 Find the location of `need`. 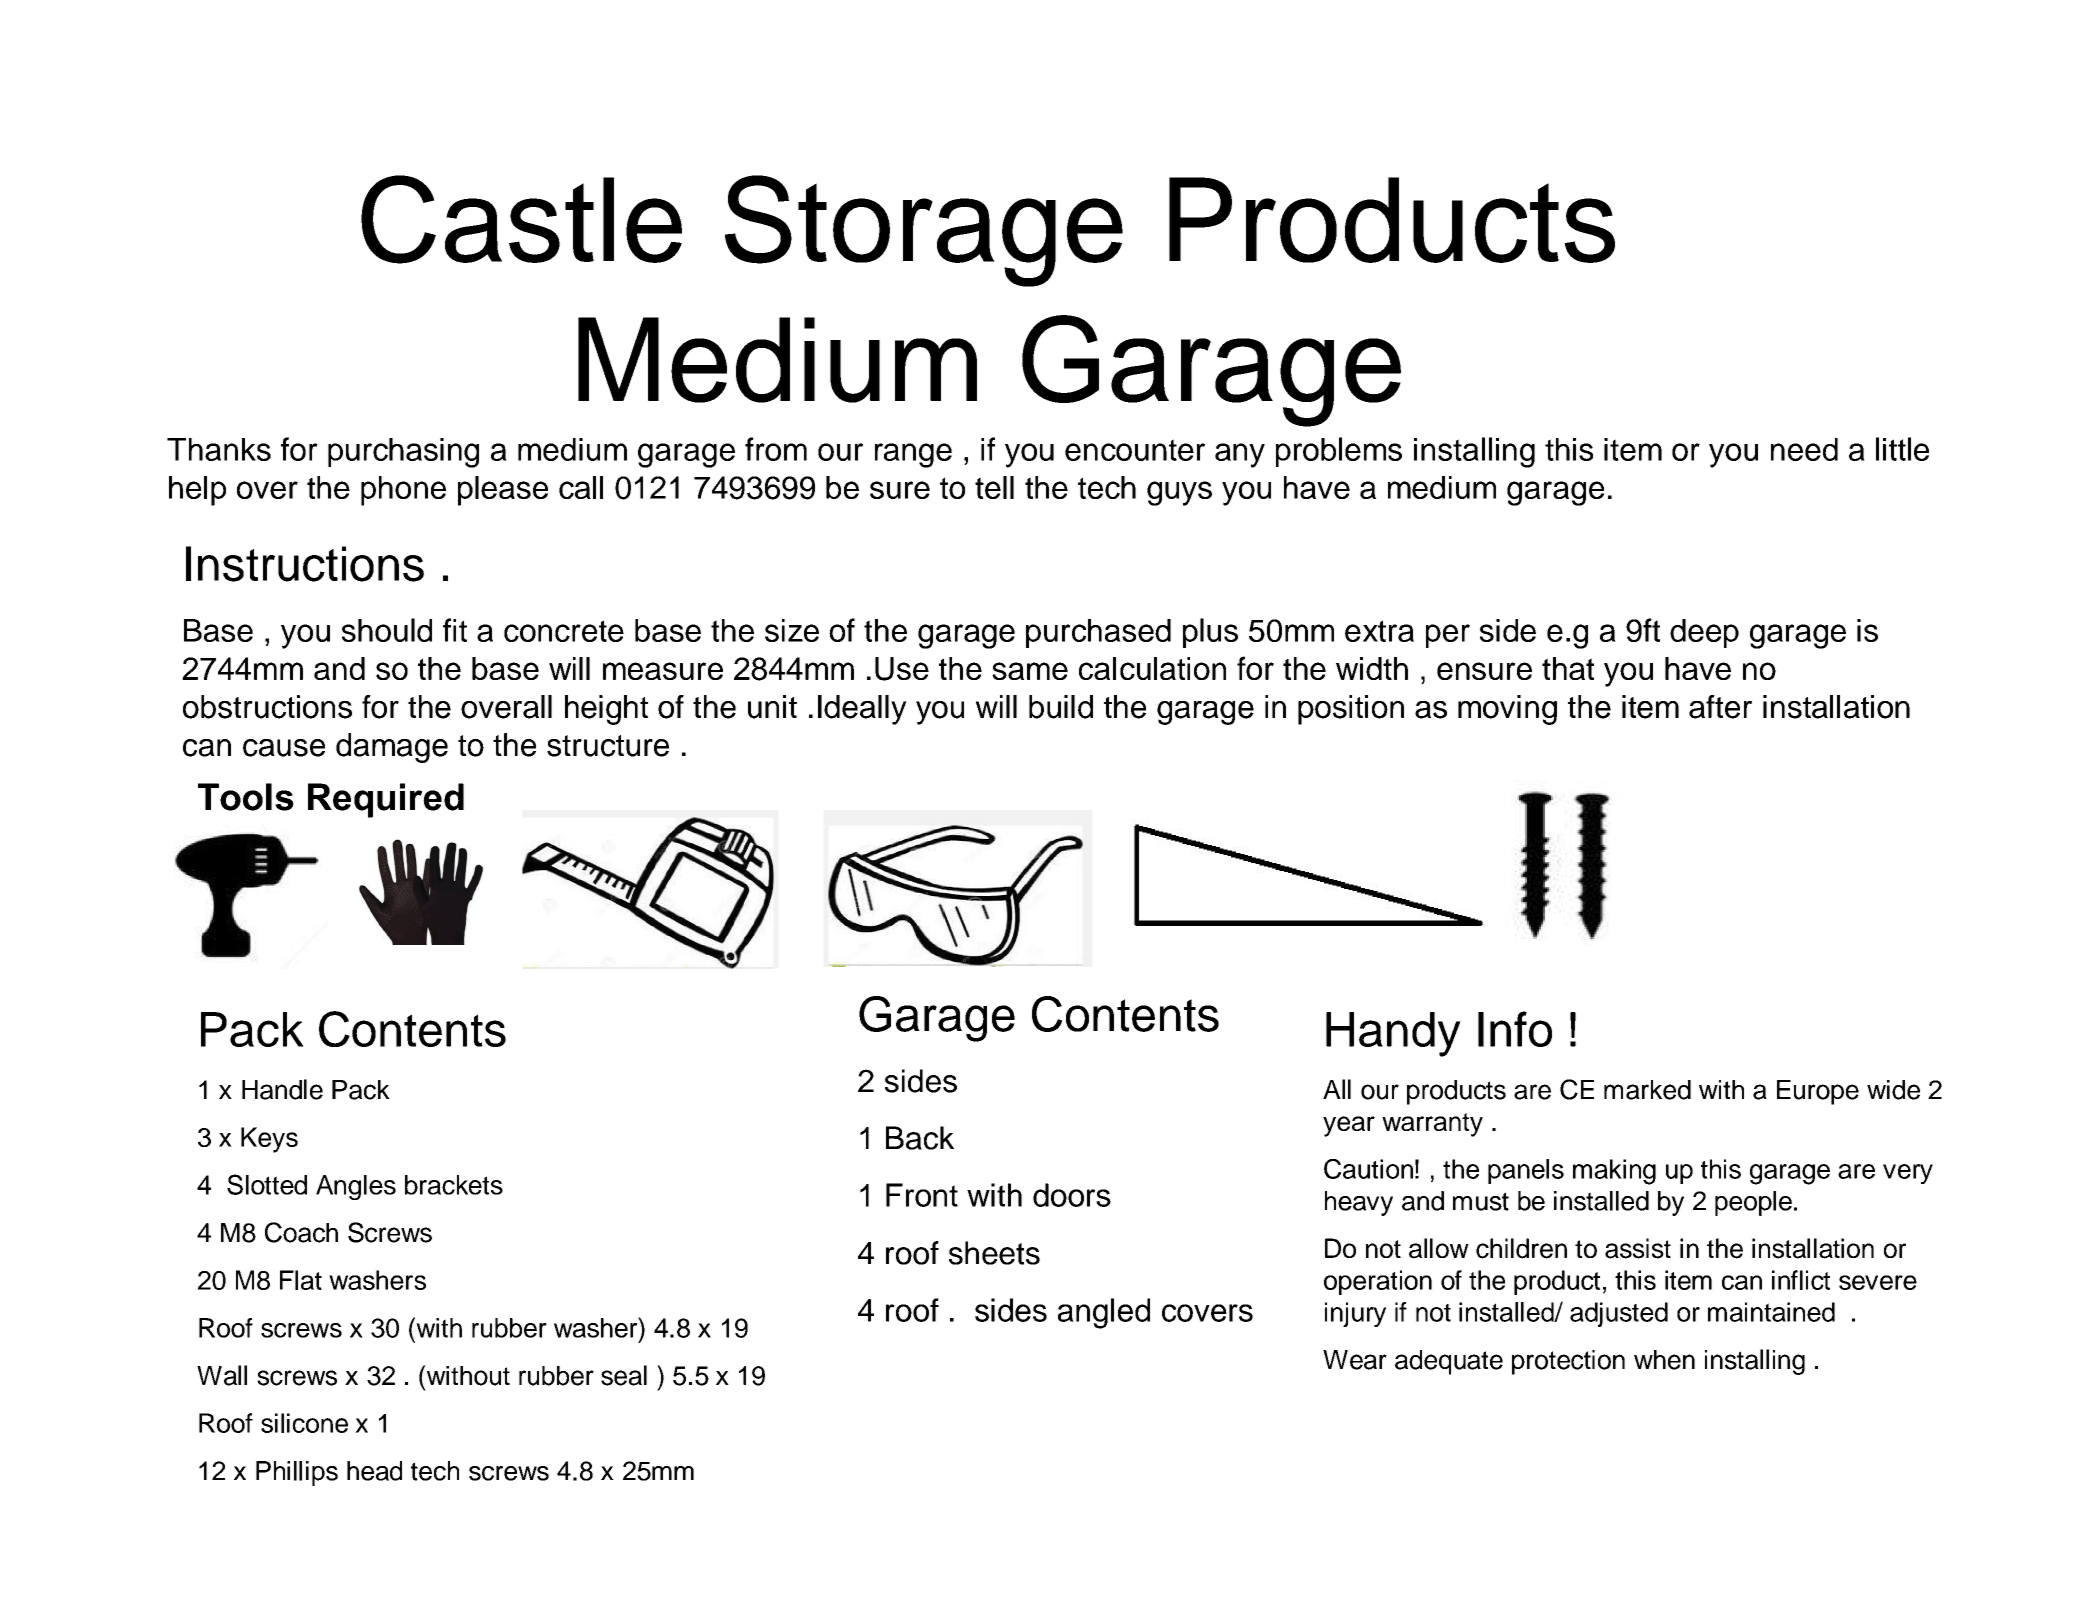

need is located at coordinates (1804, 449).
